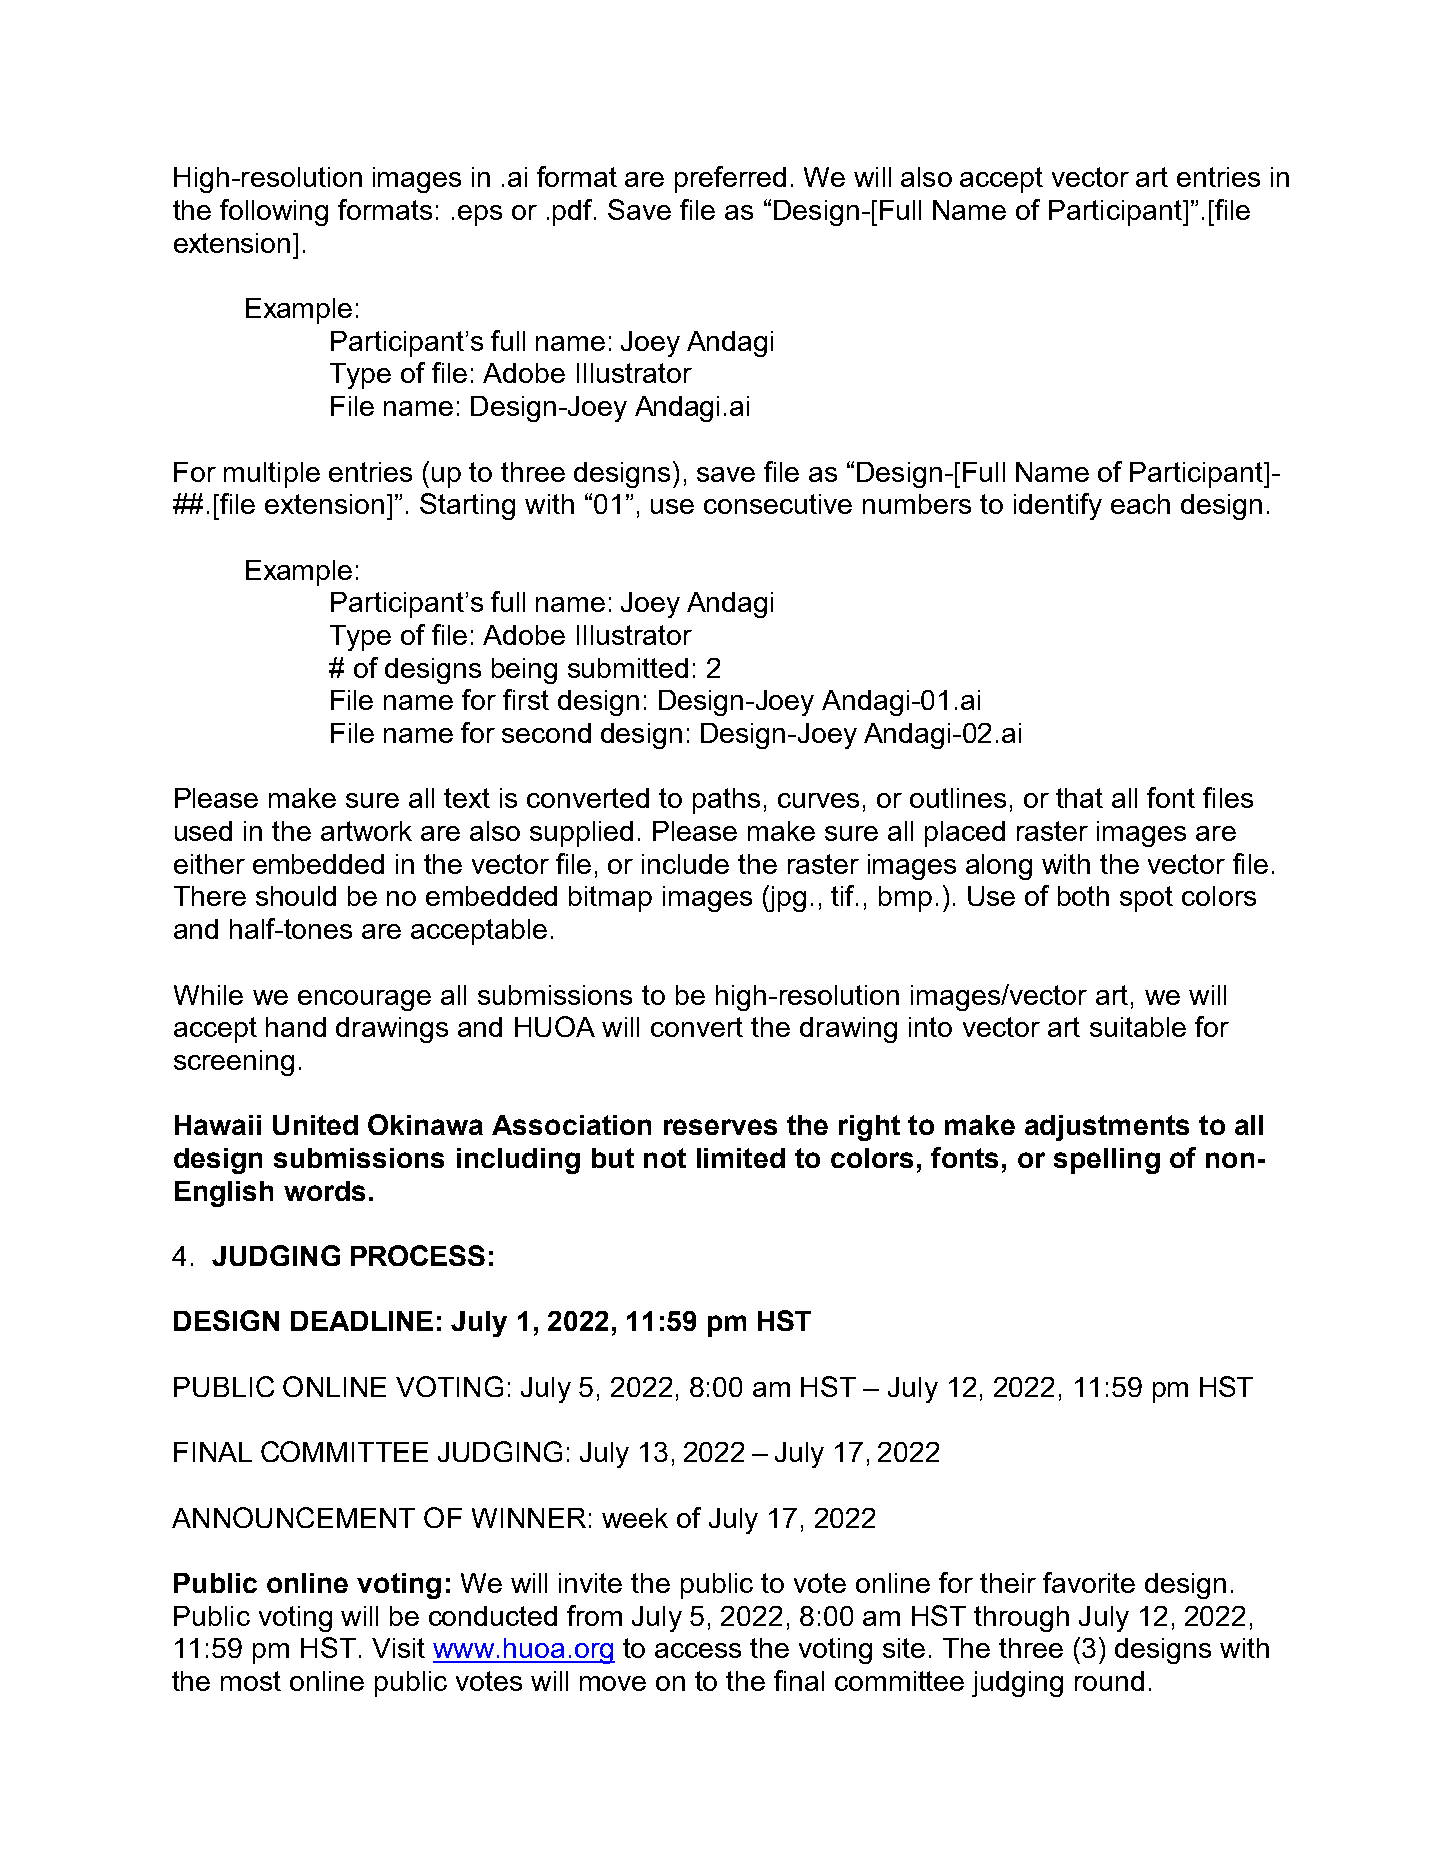  What do you see at coordinates (398, 1648) in the page?
I see `Visit` at bounding box center [398, 1648].
